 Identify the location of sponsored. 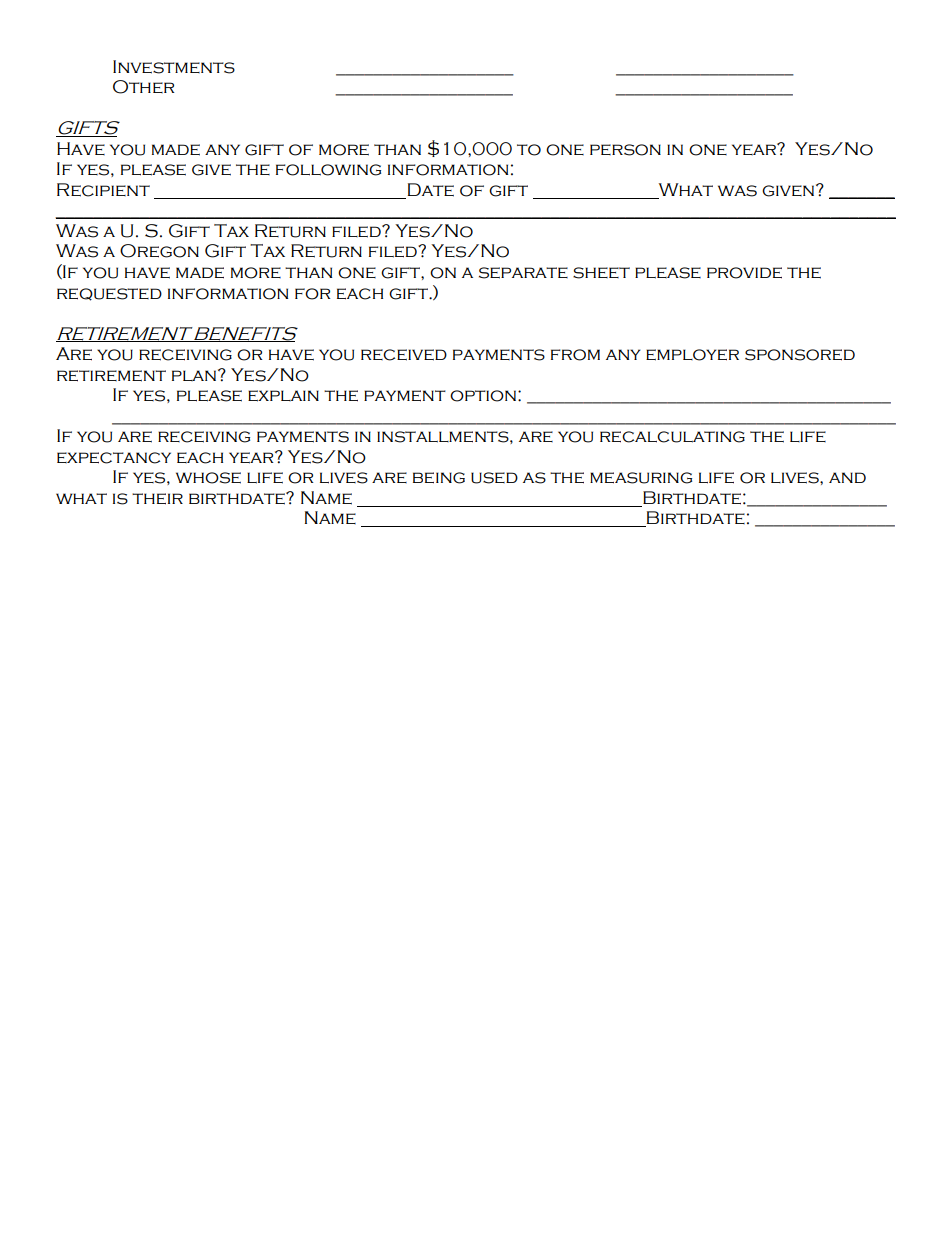
(800, 355).
